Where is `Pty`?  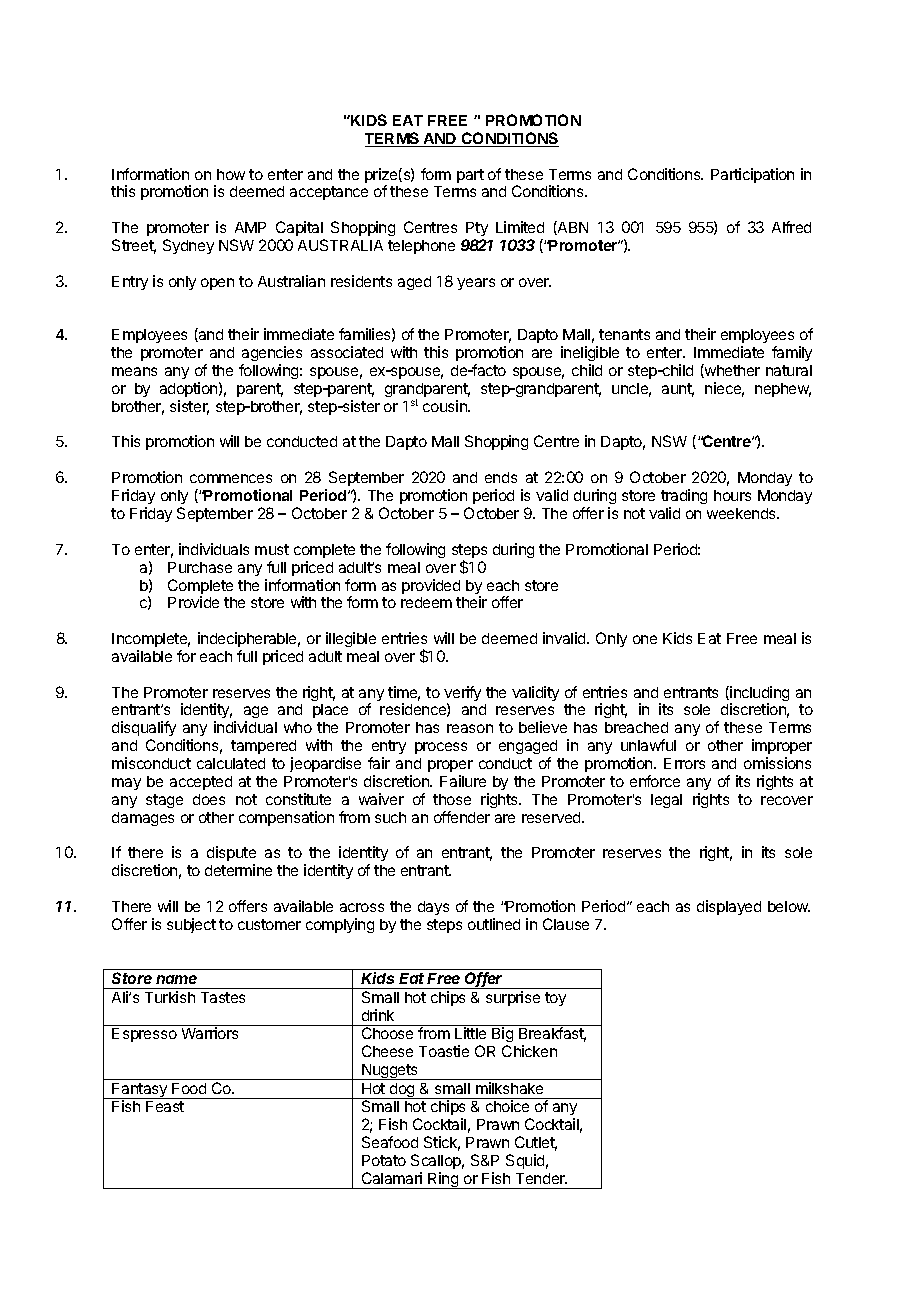
Pty is located at coordinates (477, 229).
